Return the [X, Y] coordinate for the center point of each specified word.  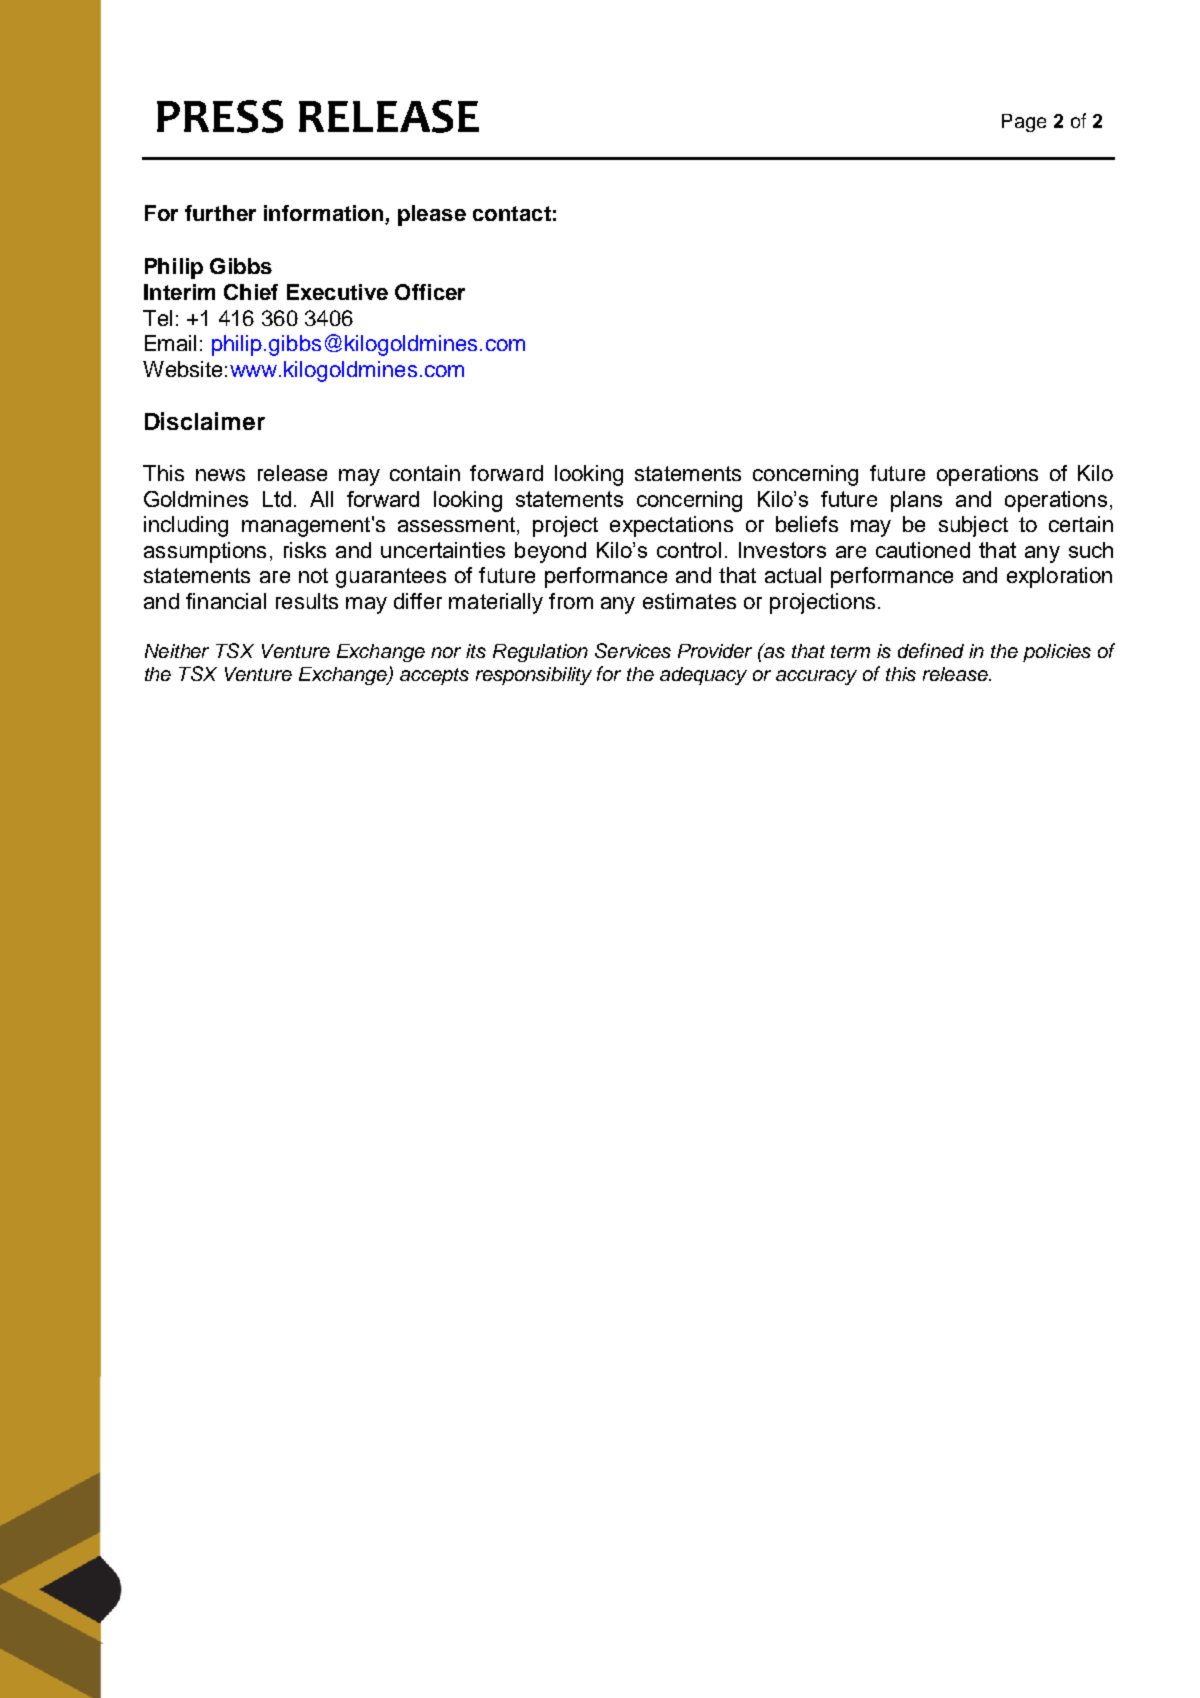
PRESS [220, 116]
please [432, 215]
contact [512, 213]
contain [425, 473]
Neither [177, 651]
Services [633, 650]
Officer [430, 292]
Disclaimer [205, 421]
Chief [251, 292]
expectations [671, 526]
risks [305, 550]
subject [973, 526]
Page [1024, 123]
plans [916, 501]
